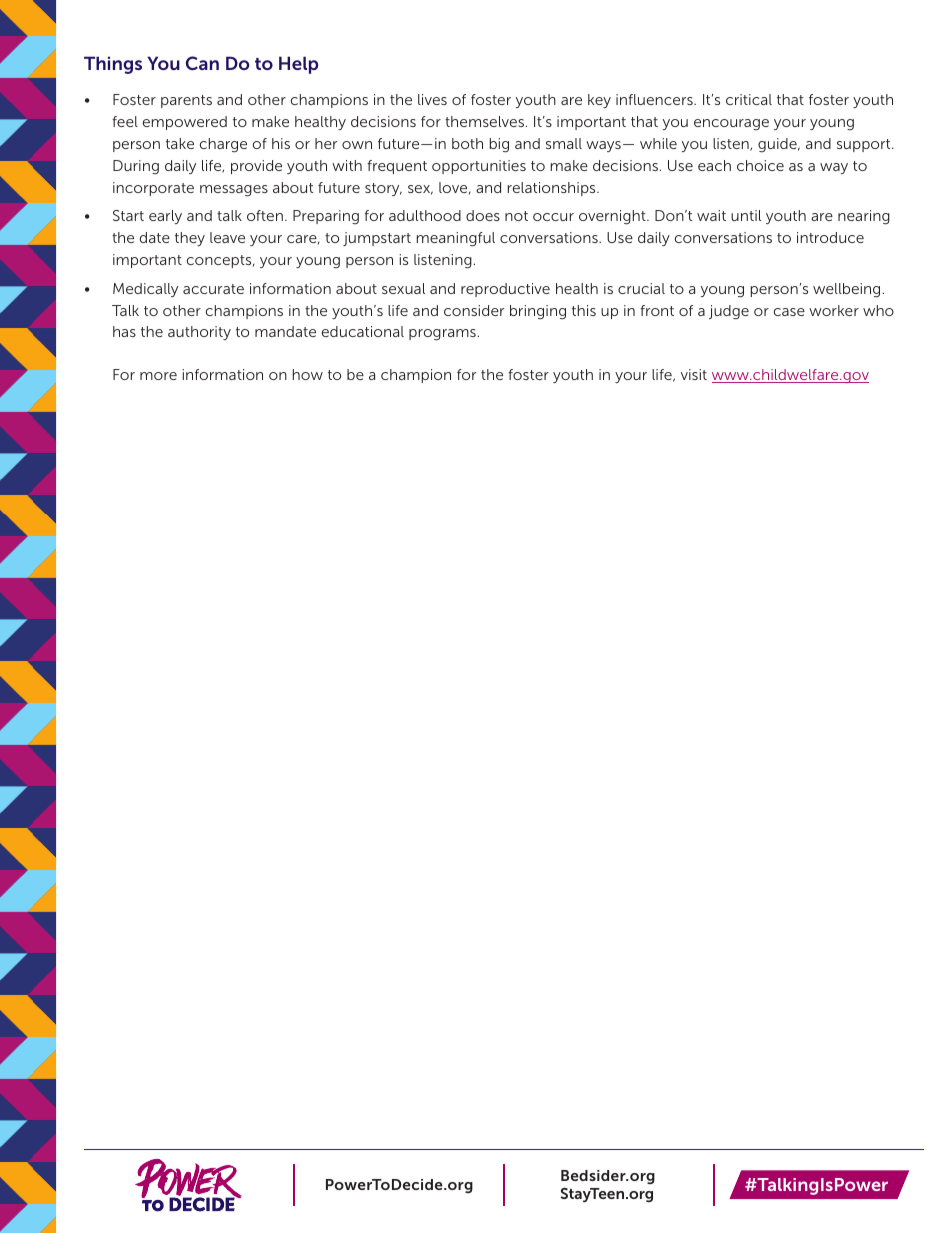 Image resolution: width=952 pixels, height=1233 pixels. What do you see at coordinates (432, 99) in the image?
I see `lives` at bounding box center [432, 99].
